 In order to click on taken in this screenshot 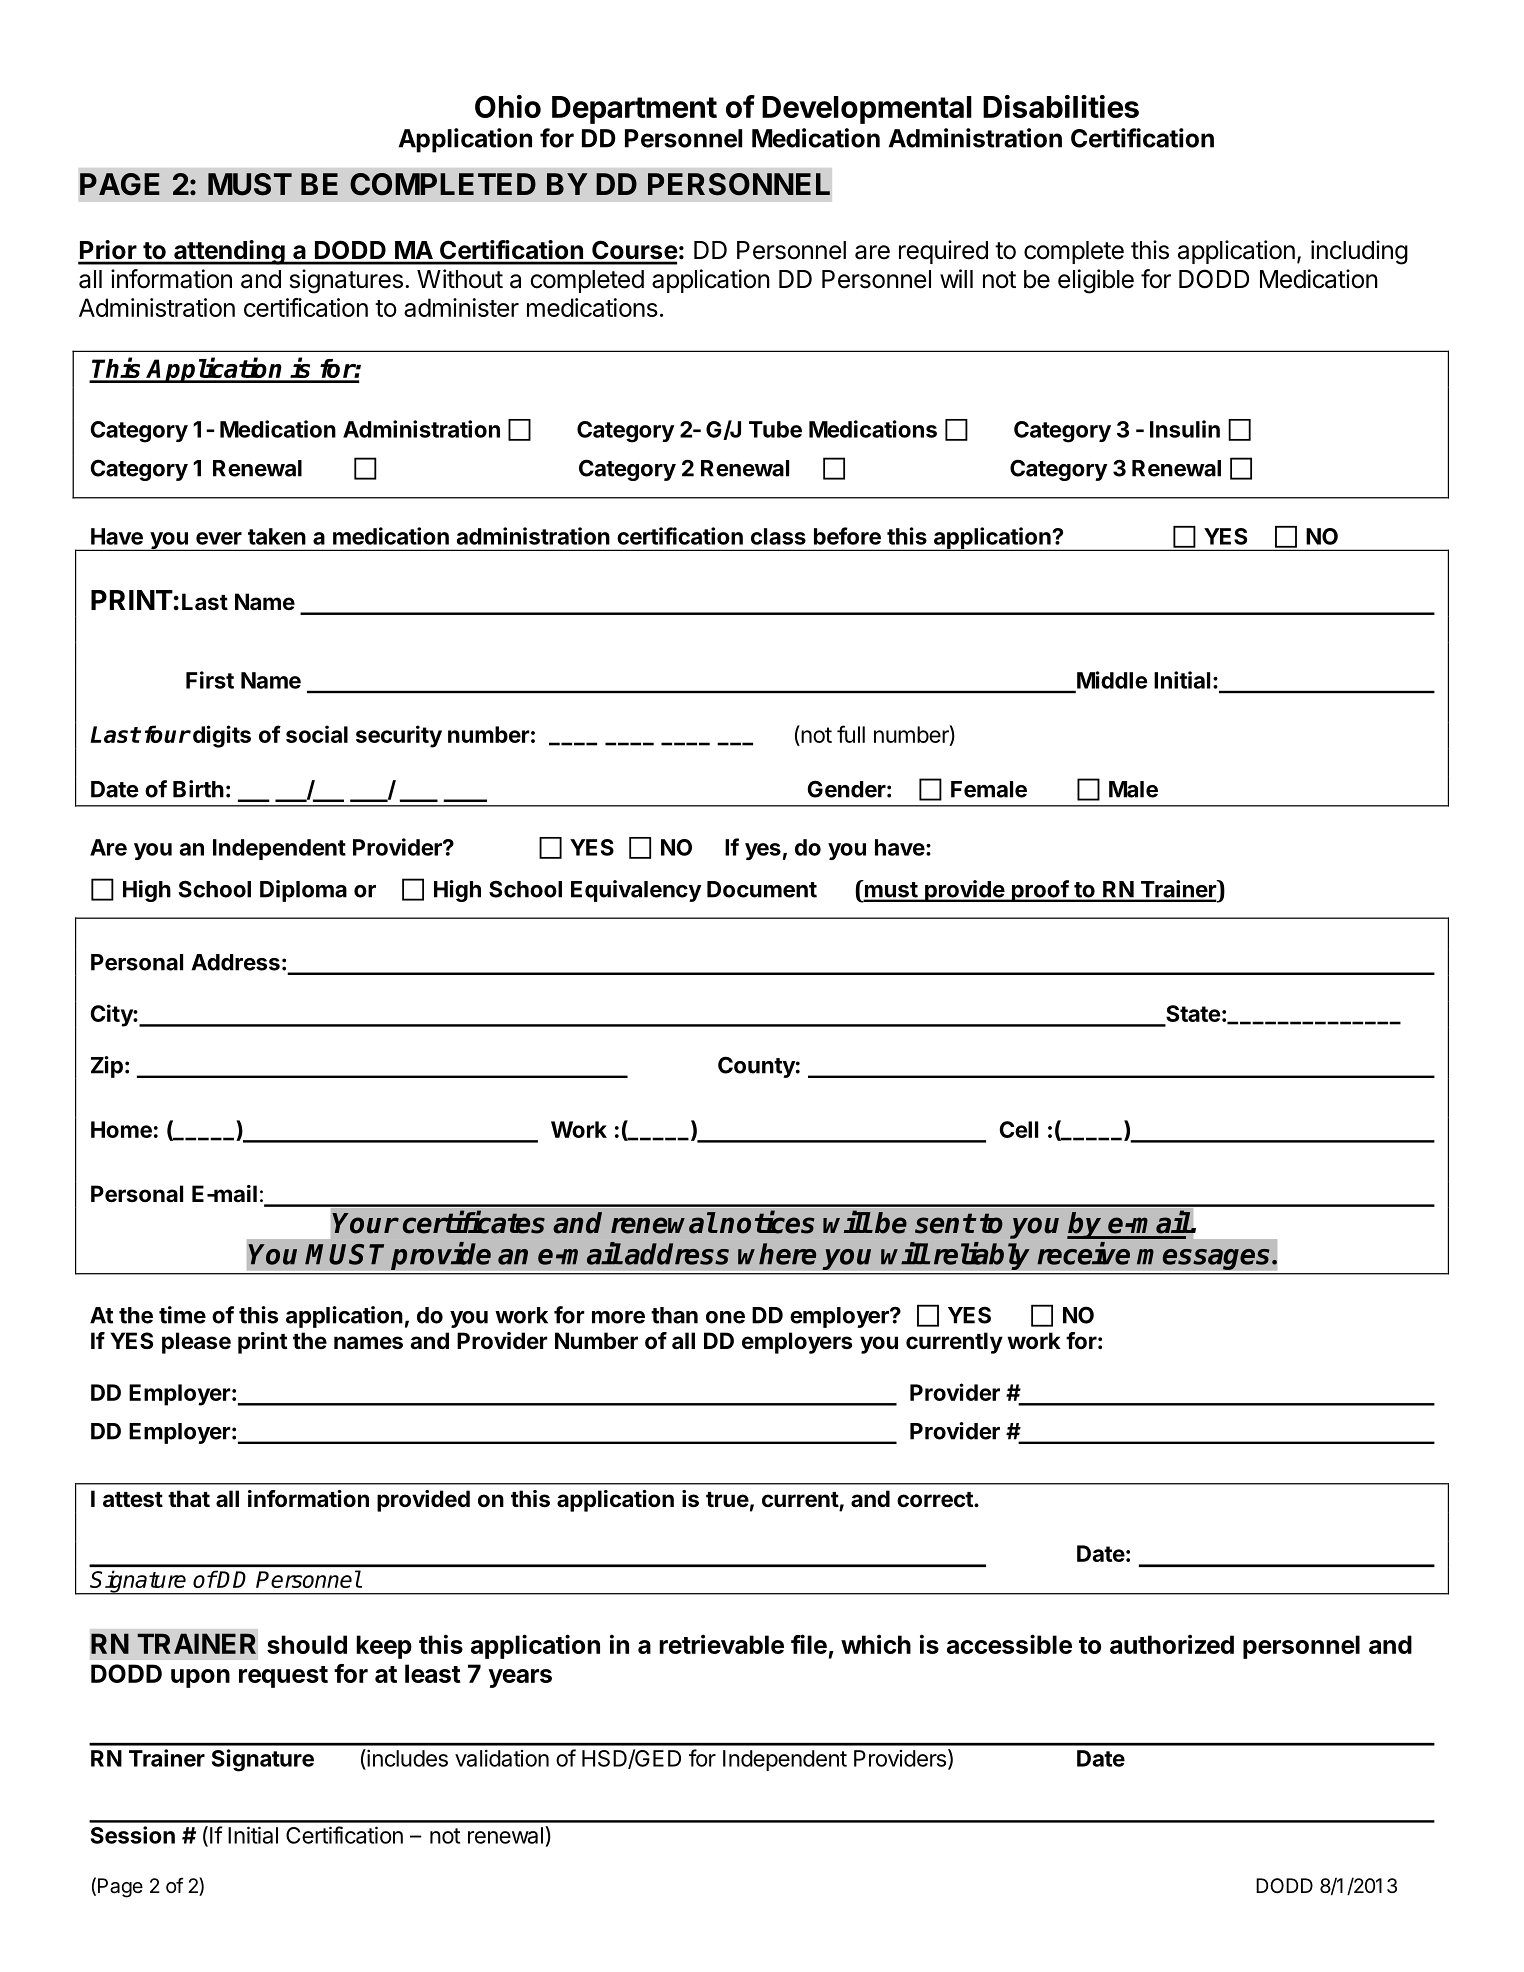, I will do `click(277, 536)`.
